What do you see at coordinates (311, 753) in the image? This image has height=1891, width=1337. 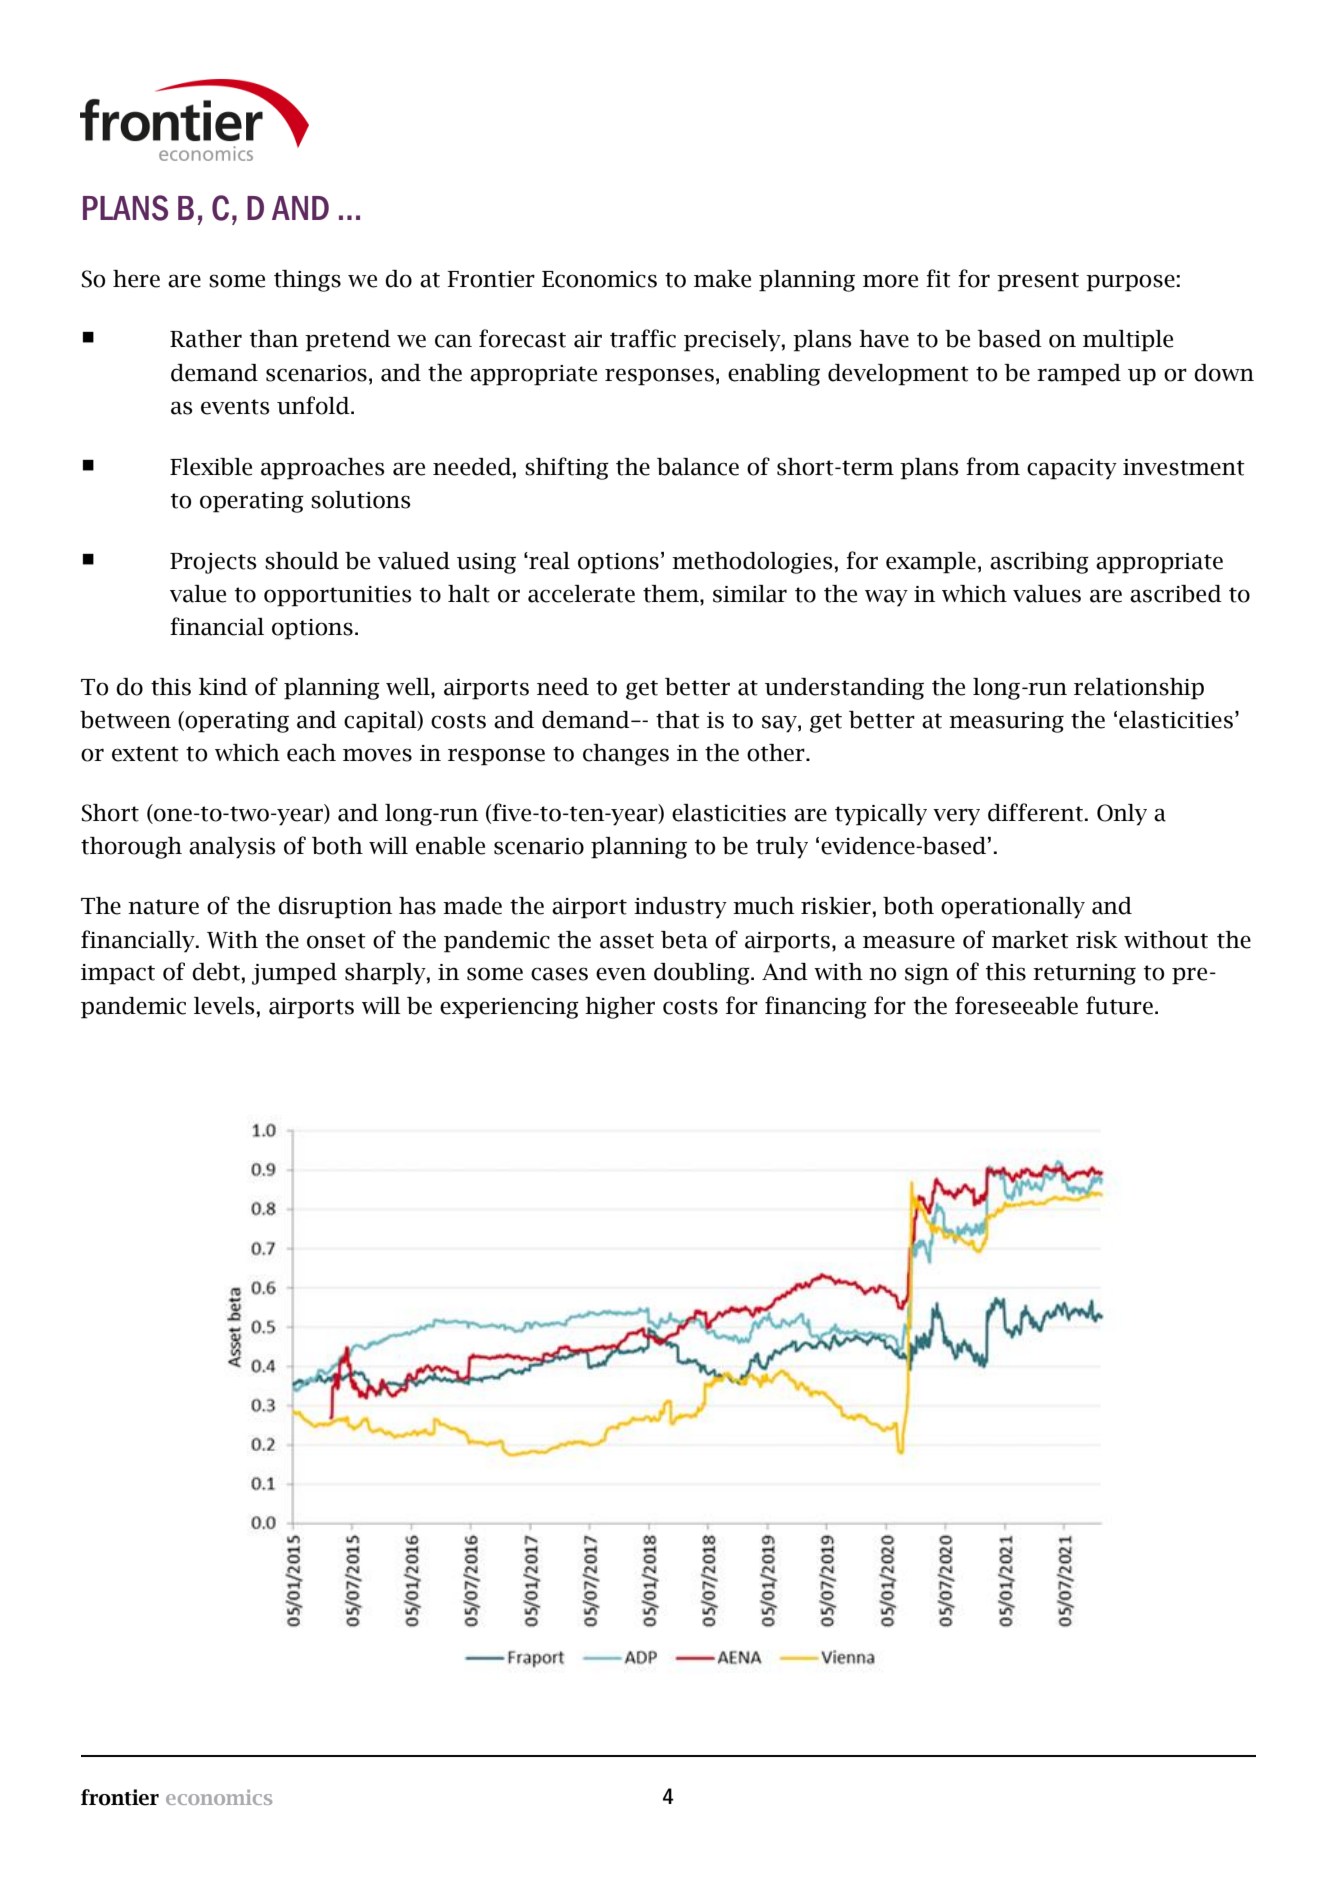 I see `each` at bounding box center [311, 753].
